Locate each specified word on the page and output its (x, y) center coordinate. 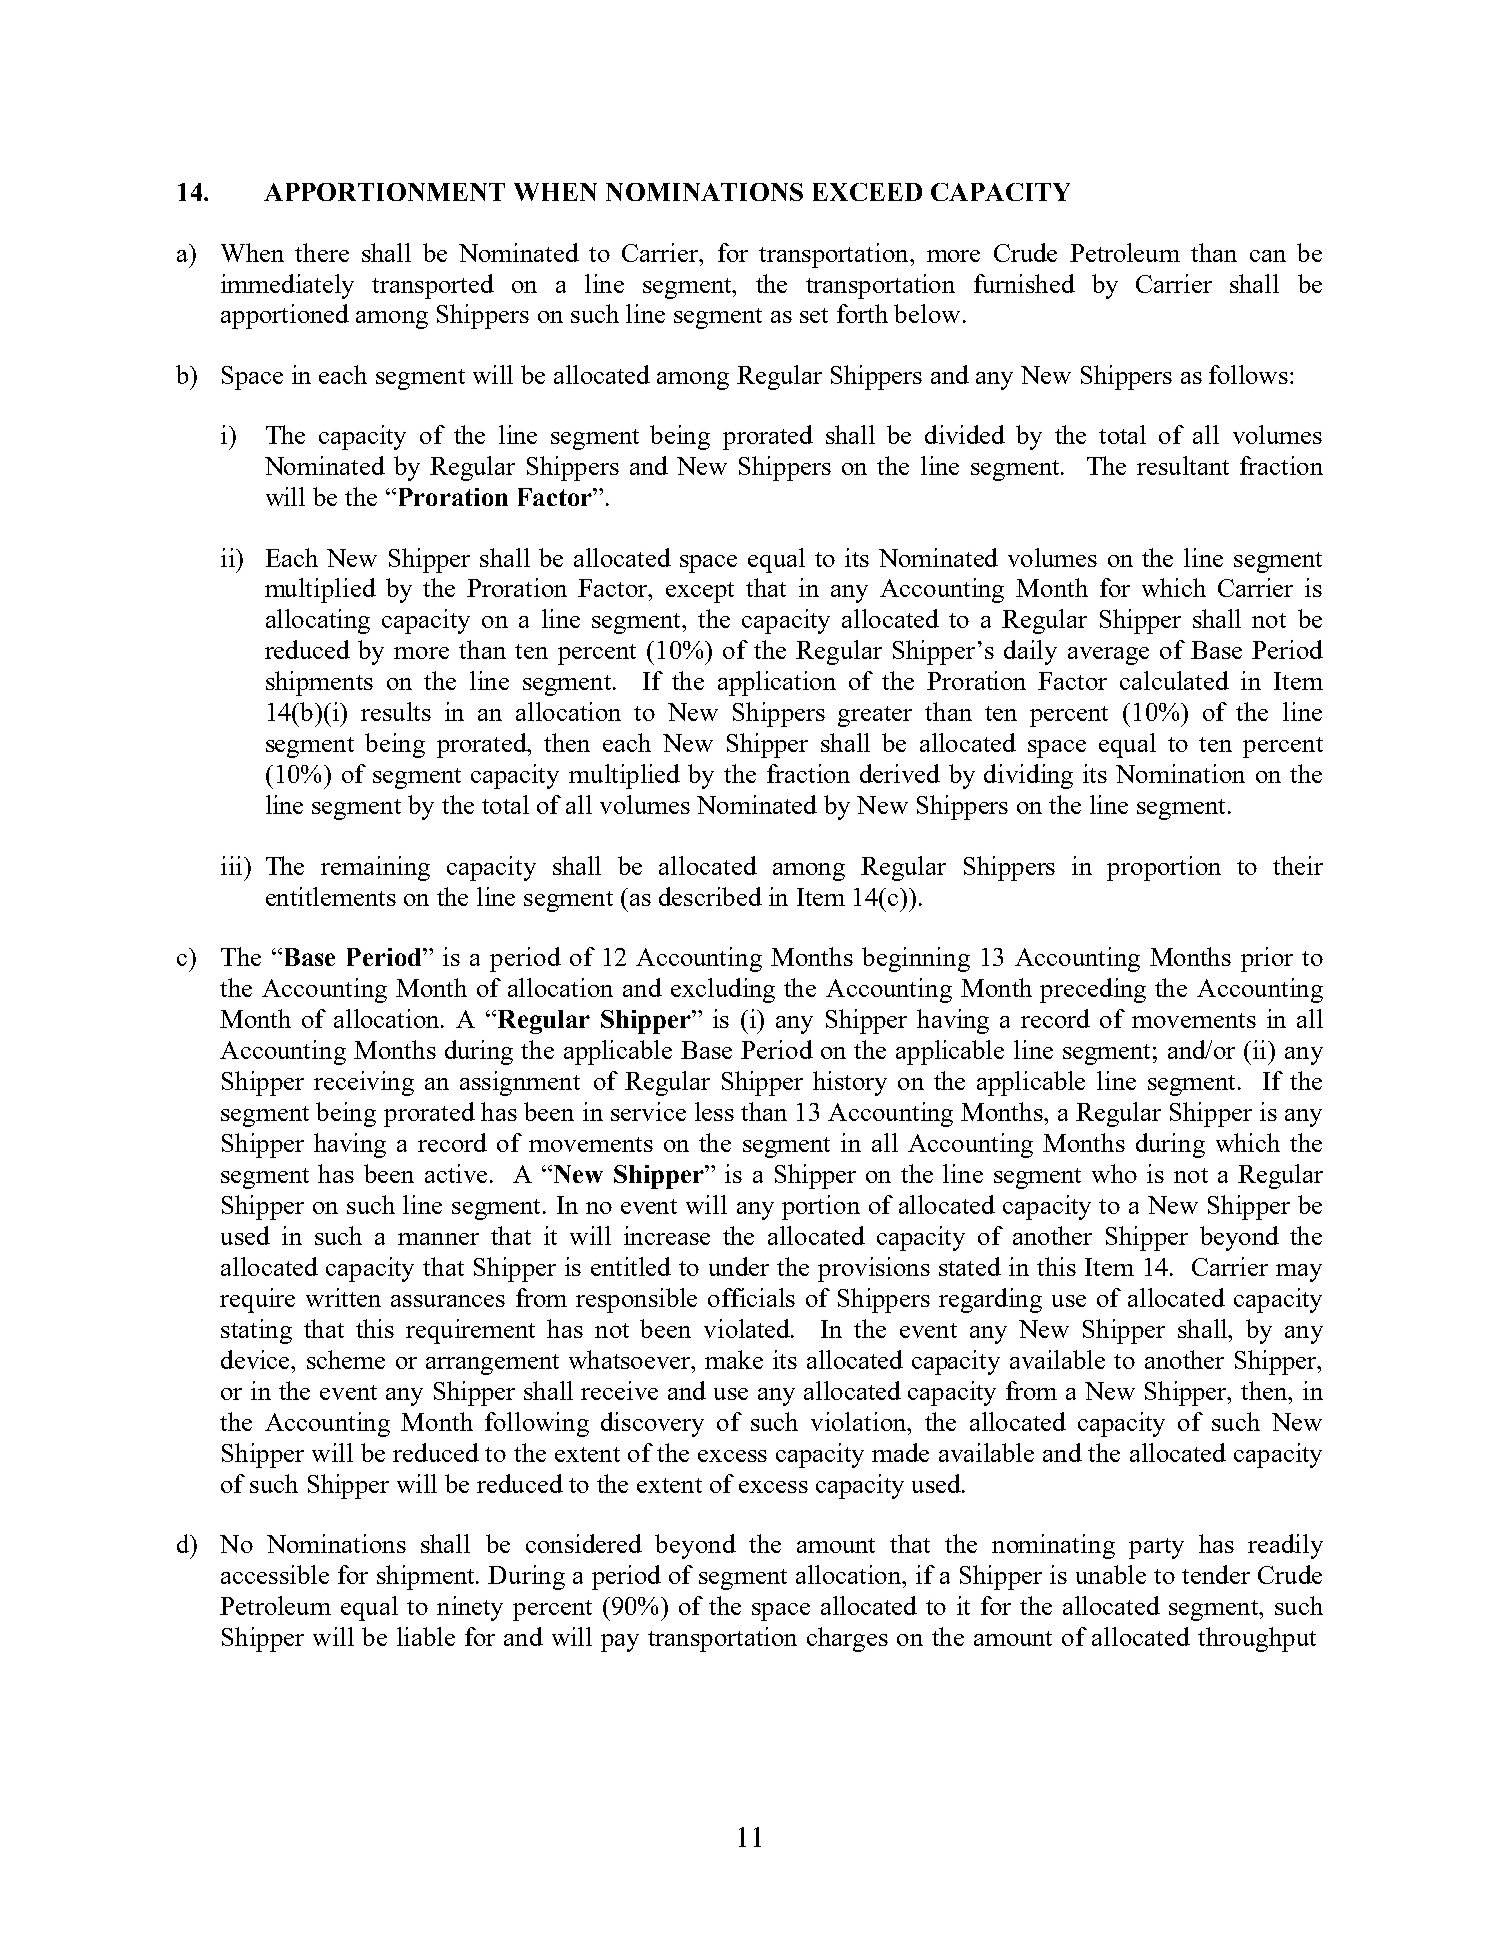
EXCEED (867, 192)
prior (1267, 959)
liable (426, 1636)
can (1268, 256)
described (710, 896)
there (322, 252)
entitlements (331, 896)
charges (847, 1639)
